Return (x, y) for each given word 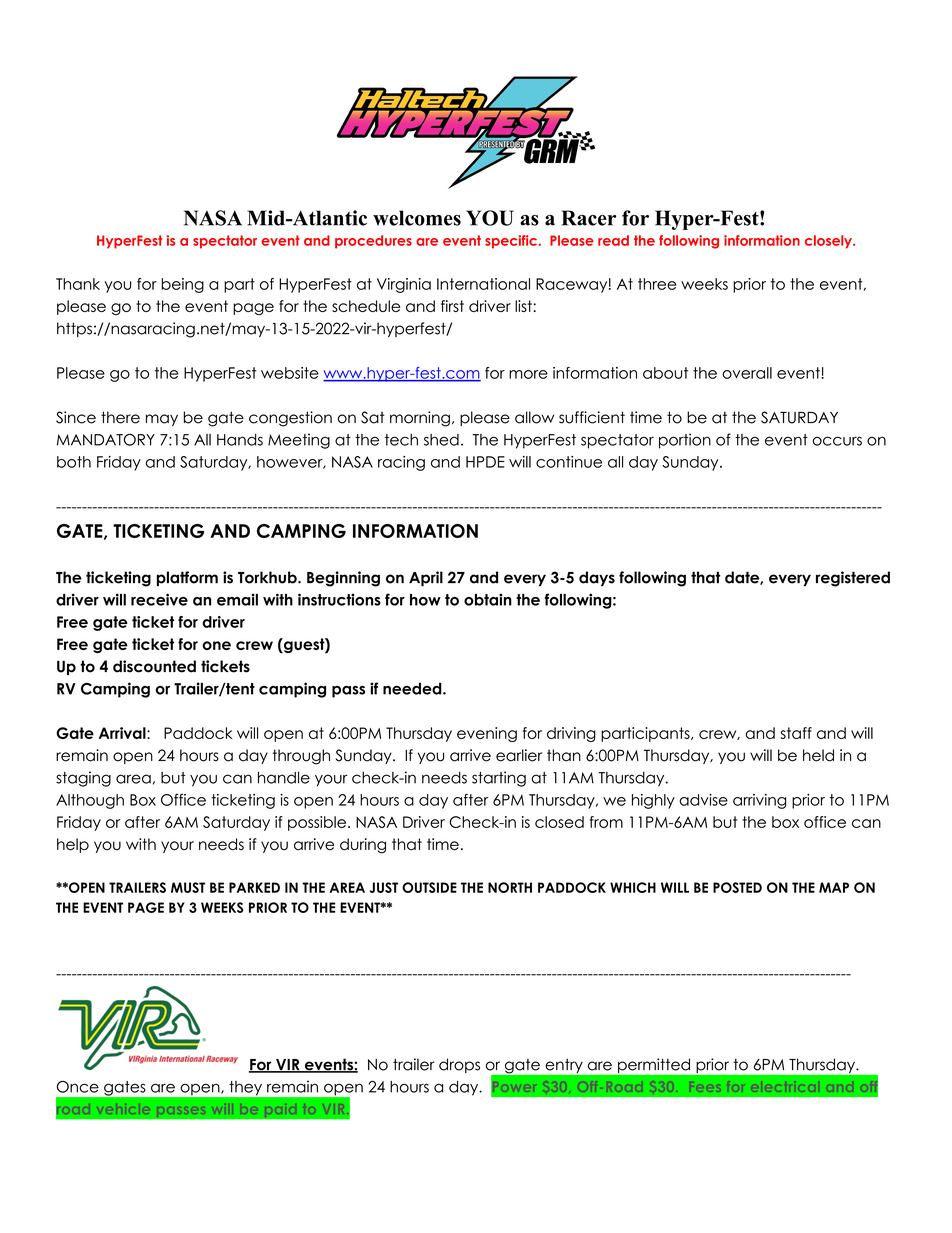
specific (511, 242)
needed (413, 689)
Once (78, 1086)
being (182, 285)
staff (796, 733)
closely (829, 242)
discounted (154, 666)
